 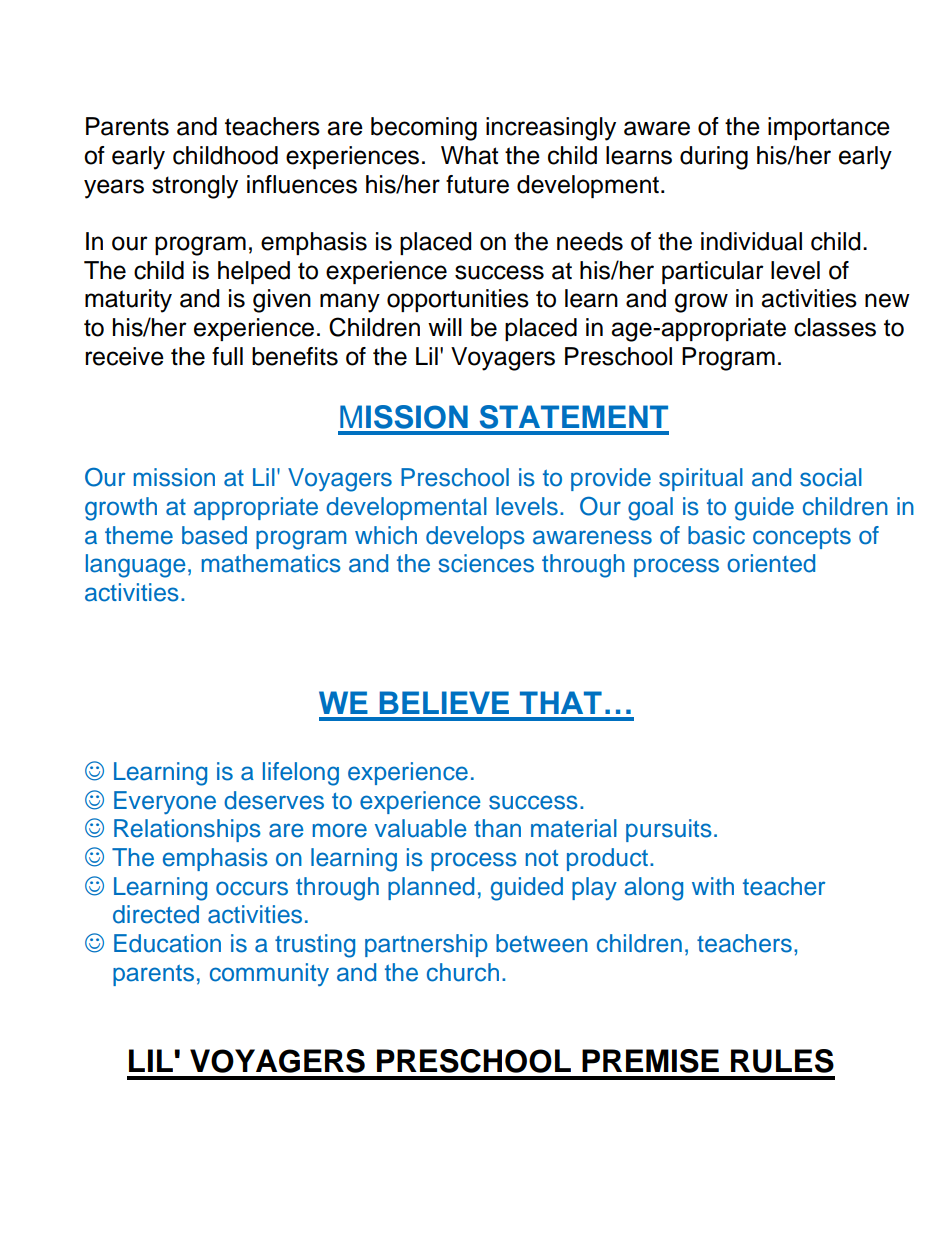 I want to click on based, so click(x=214, y=535).
